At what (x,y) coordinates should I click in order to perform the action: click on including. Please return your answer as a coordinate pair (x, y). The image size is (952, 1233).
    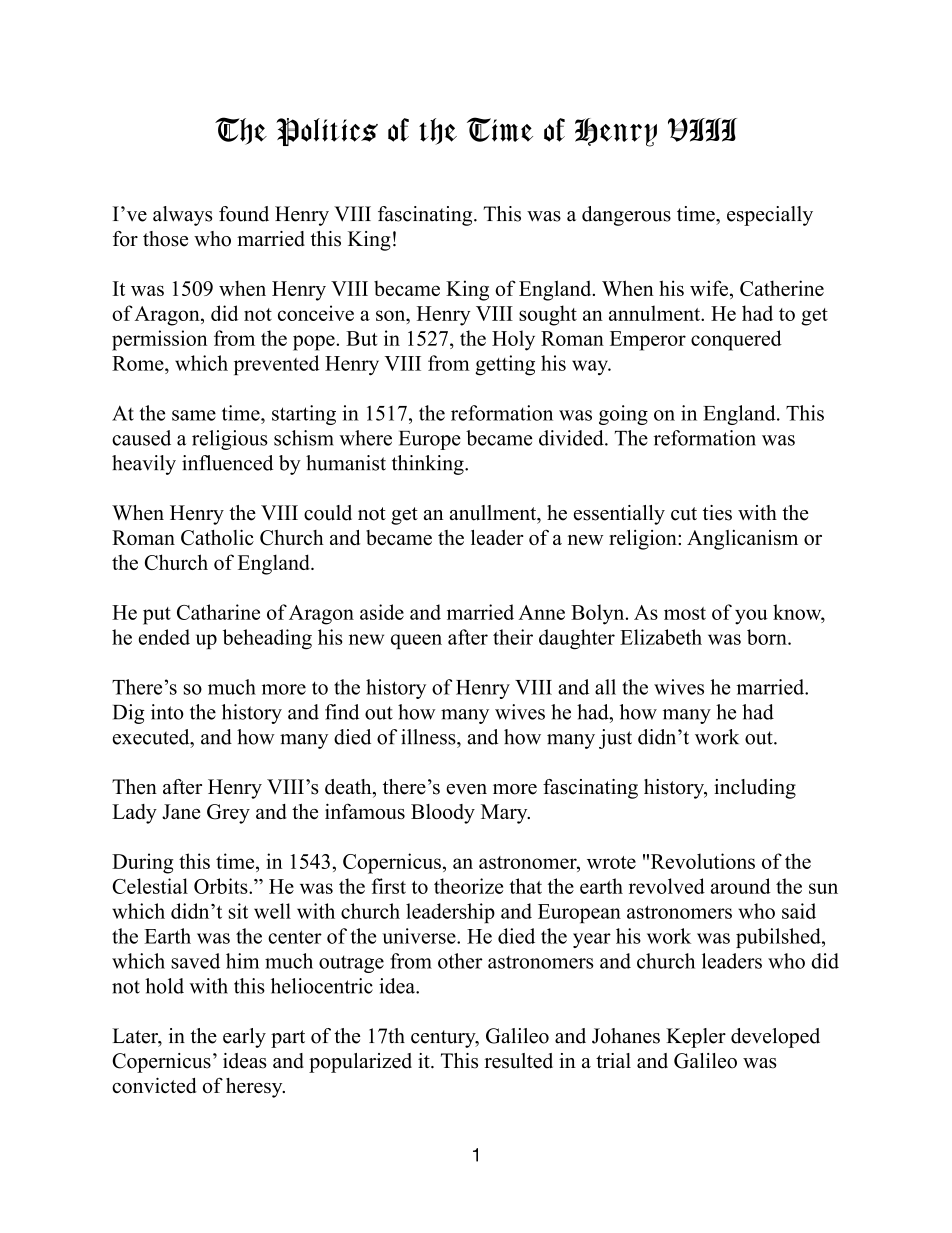
    Looking at the image, I should click on (755, 789).
